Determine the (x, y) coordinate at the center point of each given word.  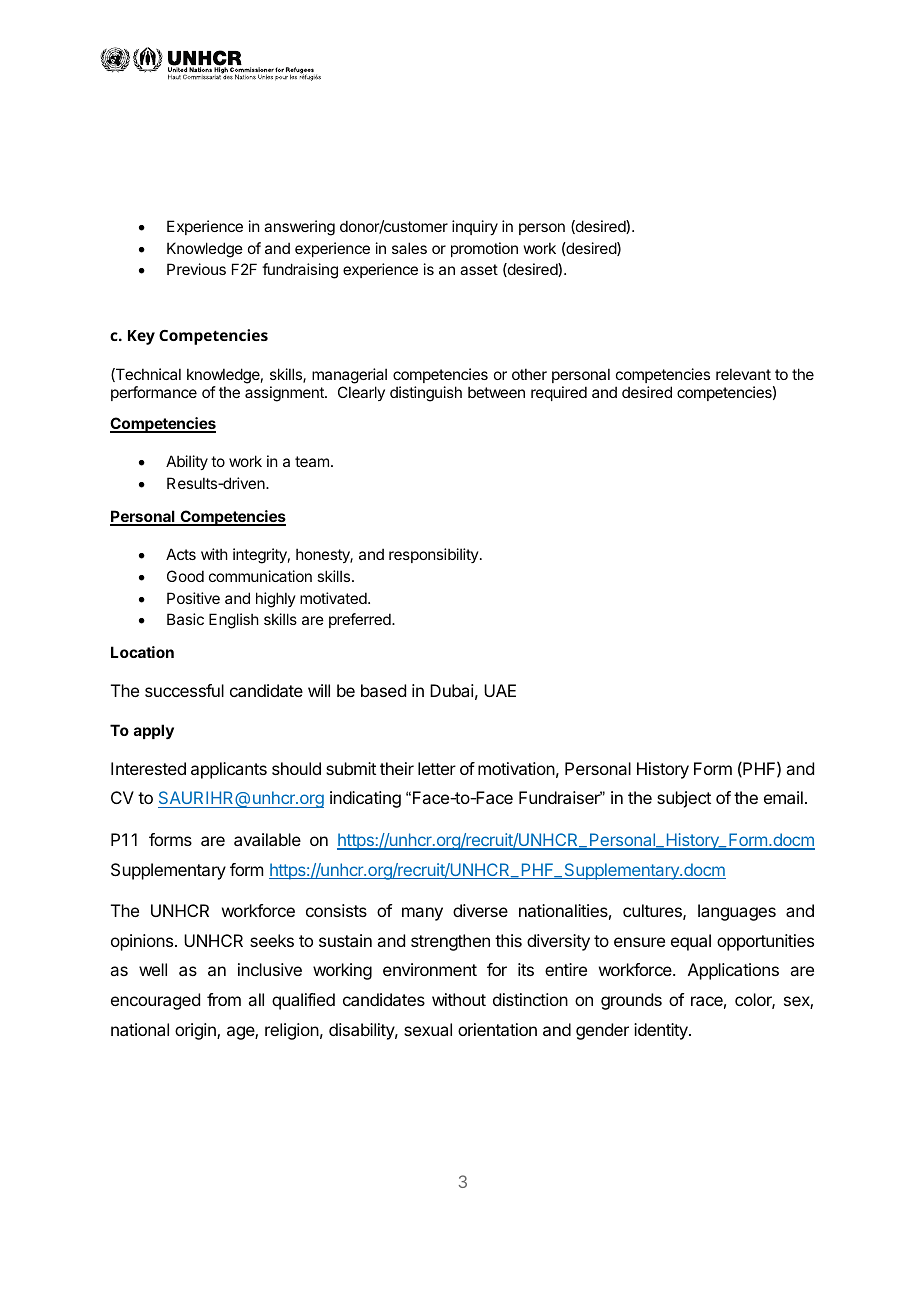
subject (684, 799)
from (224, 999)
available (267, 839)
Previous (196, 269)
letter (437, 768)
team (312, 461)
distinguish (426, 394)
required (559, 393)
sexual (428, 1029)
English (234, 621)
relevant (743, 374)
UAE (500, 690)
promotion (484, 249)
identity (662, 1031)
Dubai (452, 690)
